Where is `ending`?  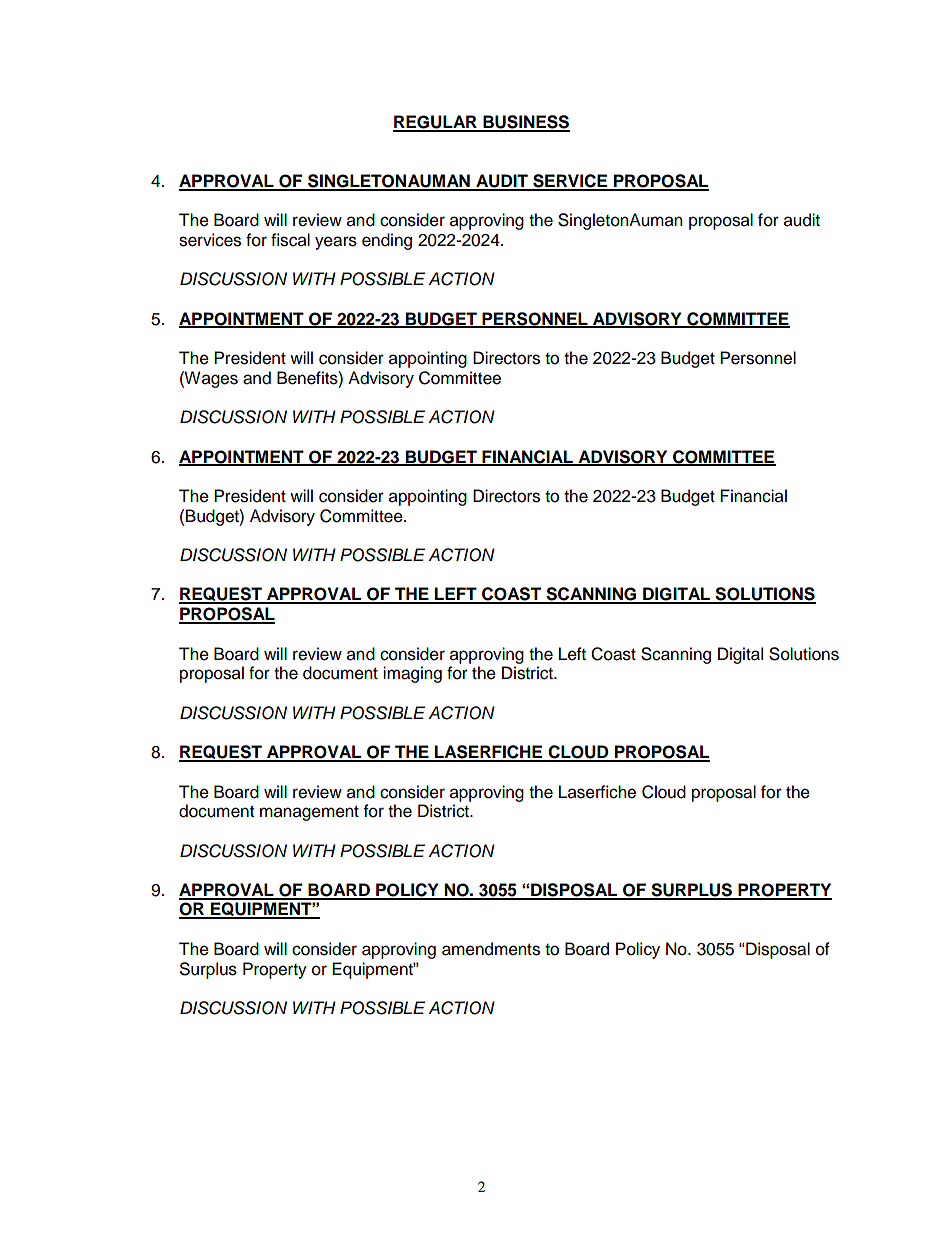
ending is located at coordinates (387, 241).
